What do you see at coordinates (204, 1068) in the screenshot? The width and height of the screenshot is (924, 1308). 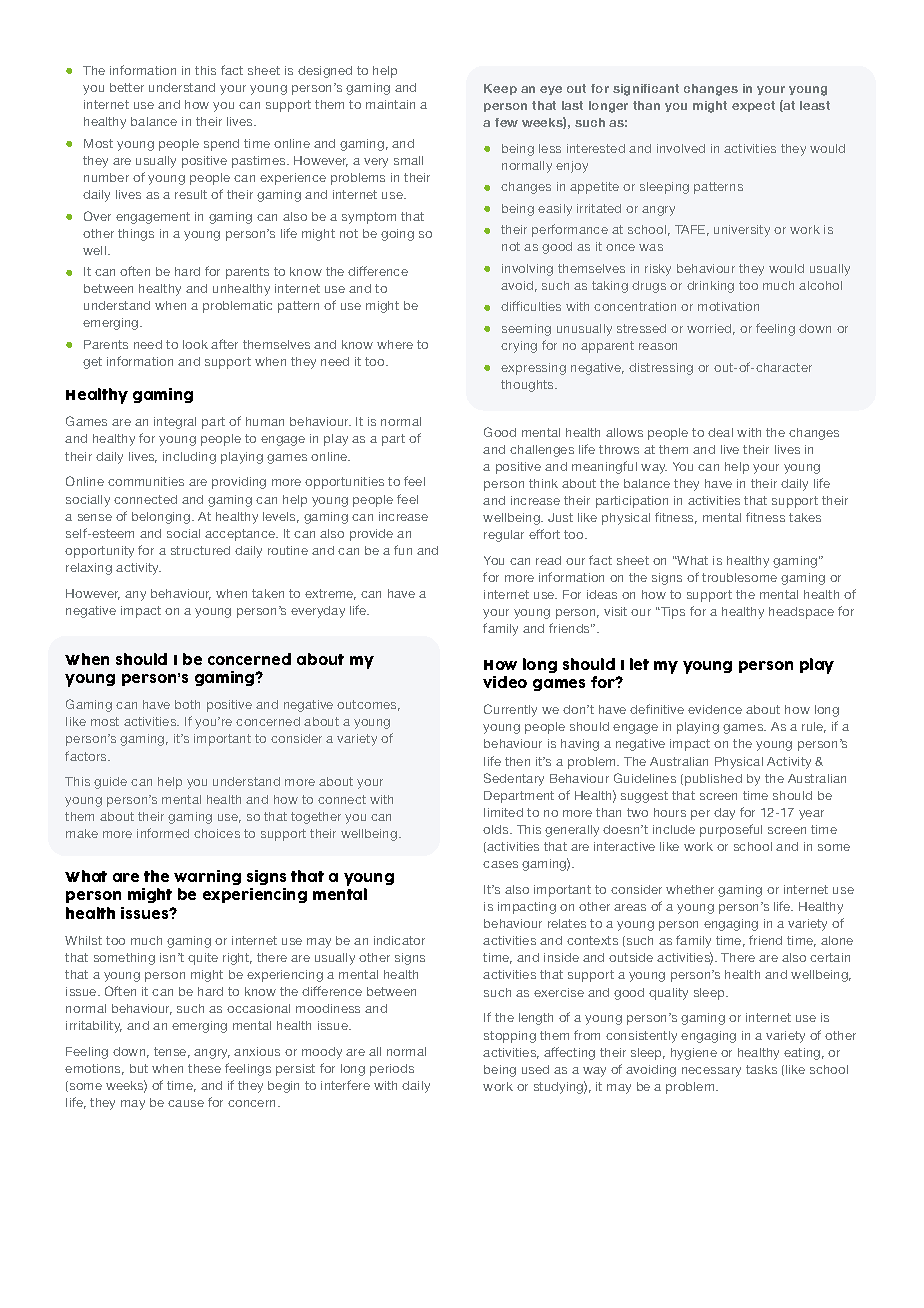 I see `these` at bounding box center [204, 1068].
